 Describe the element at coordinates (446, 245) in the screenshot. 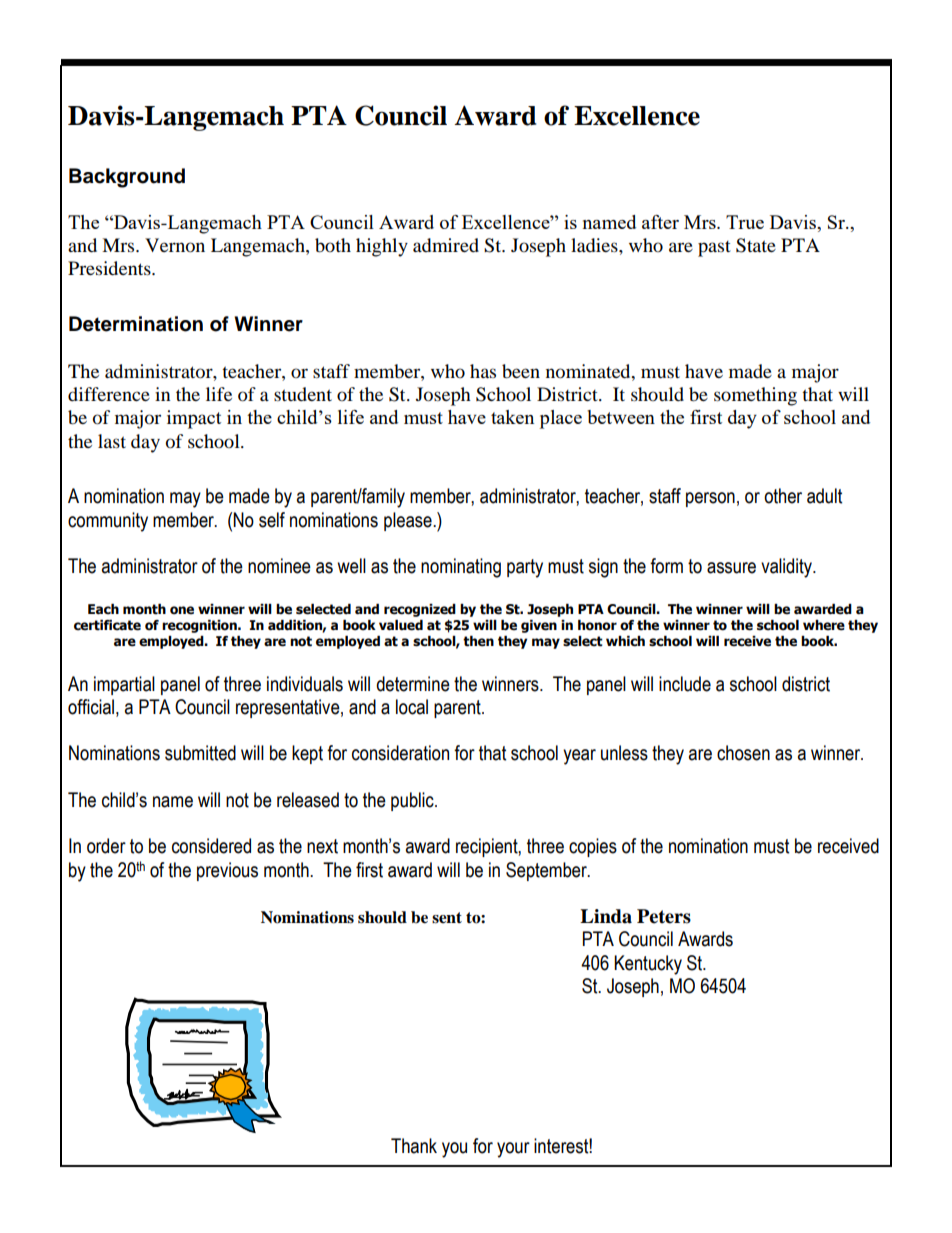

I see `admired` at that location.
